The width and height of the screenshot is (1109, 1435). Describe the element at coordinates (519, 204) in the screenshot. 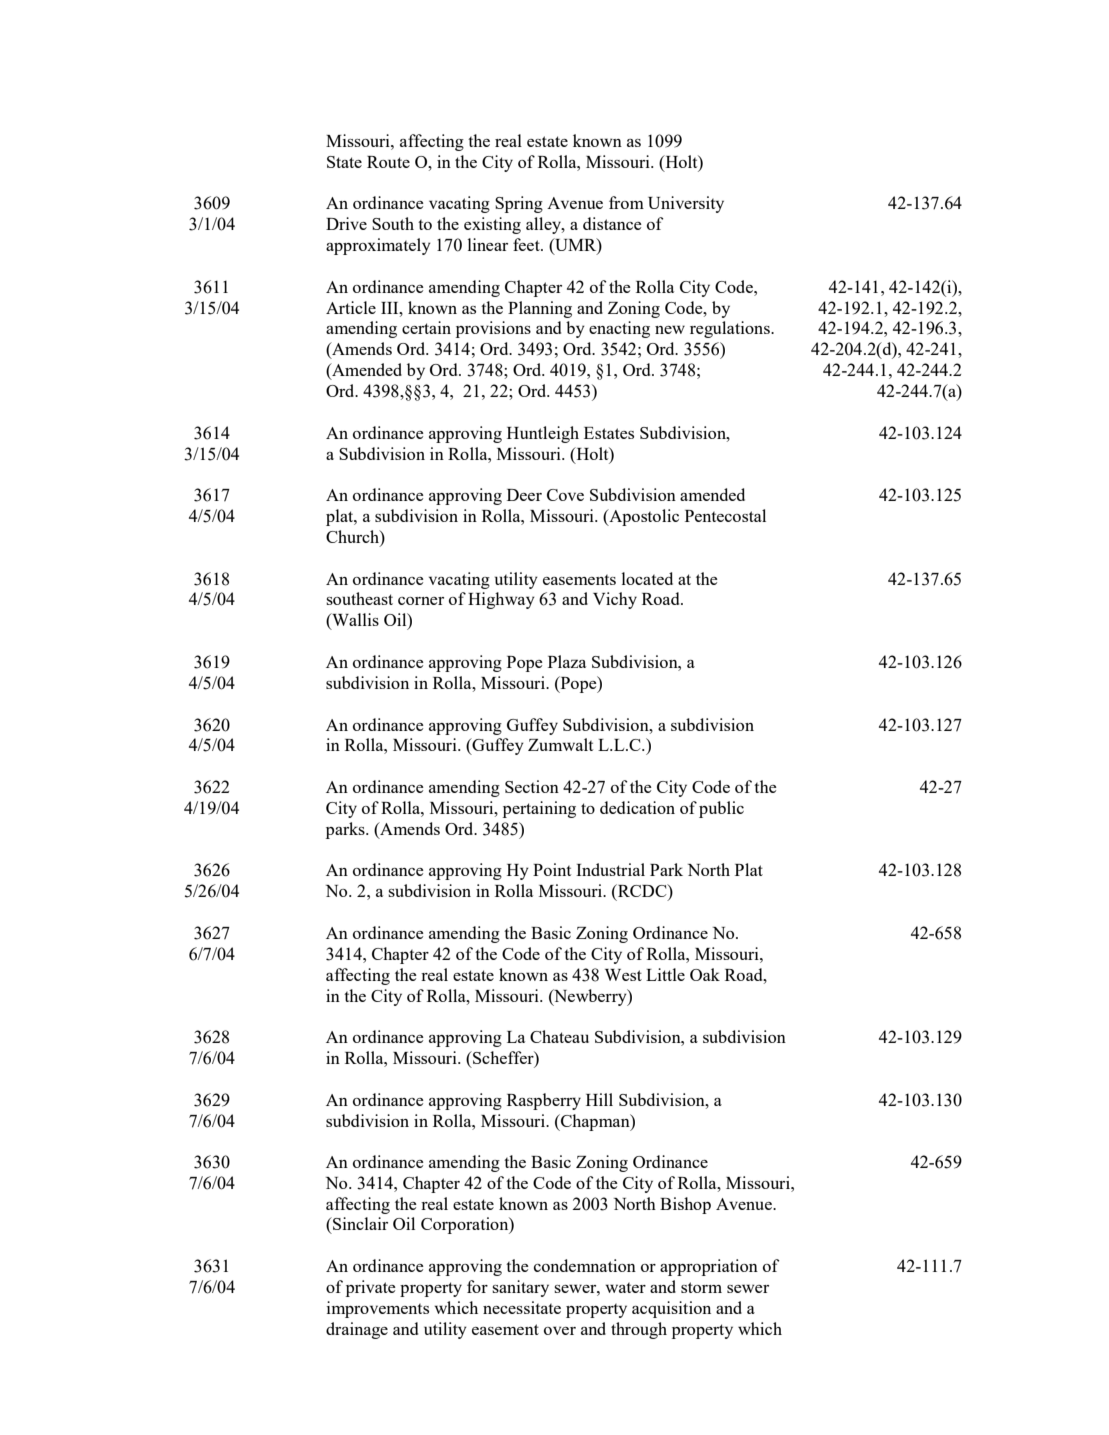

I see `Spring` at that location.
